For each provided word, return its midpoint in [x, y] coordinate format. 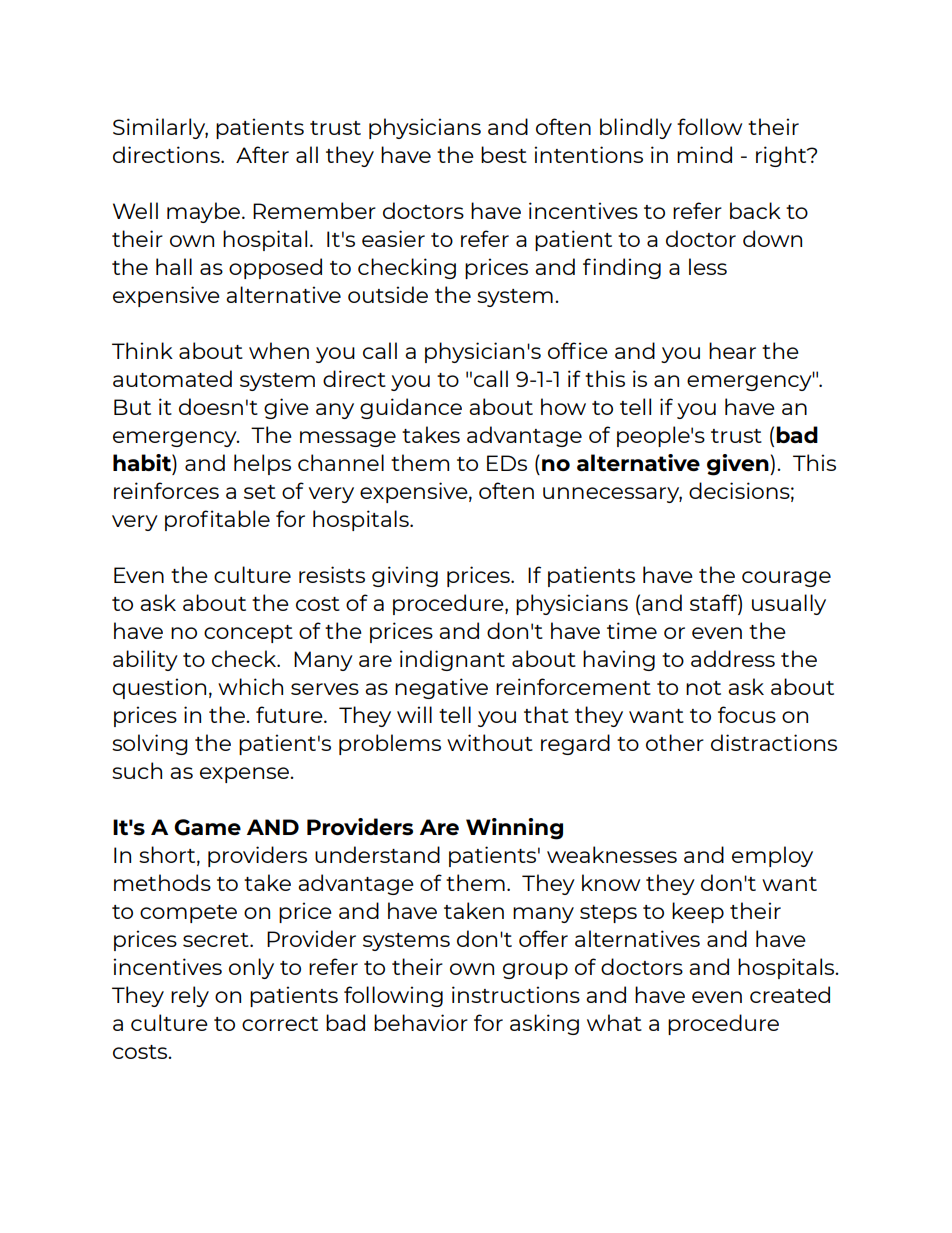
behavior [421, 1022]
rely [190, 996]
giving [405, 576]
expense [245, 775]
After [262, 154]
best [504, 154]
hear [732, 350]
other [675, 742]
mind [704, 154]
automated [172, 378]
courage [786, 579]
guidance [411, 408]
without [490, 742]
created [790, 994]
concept [248, 634]
